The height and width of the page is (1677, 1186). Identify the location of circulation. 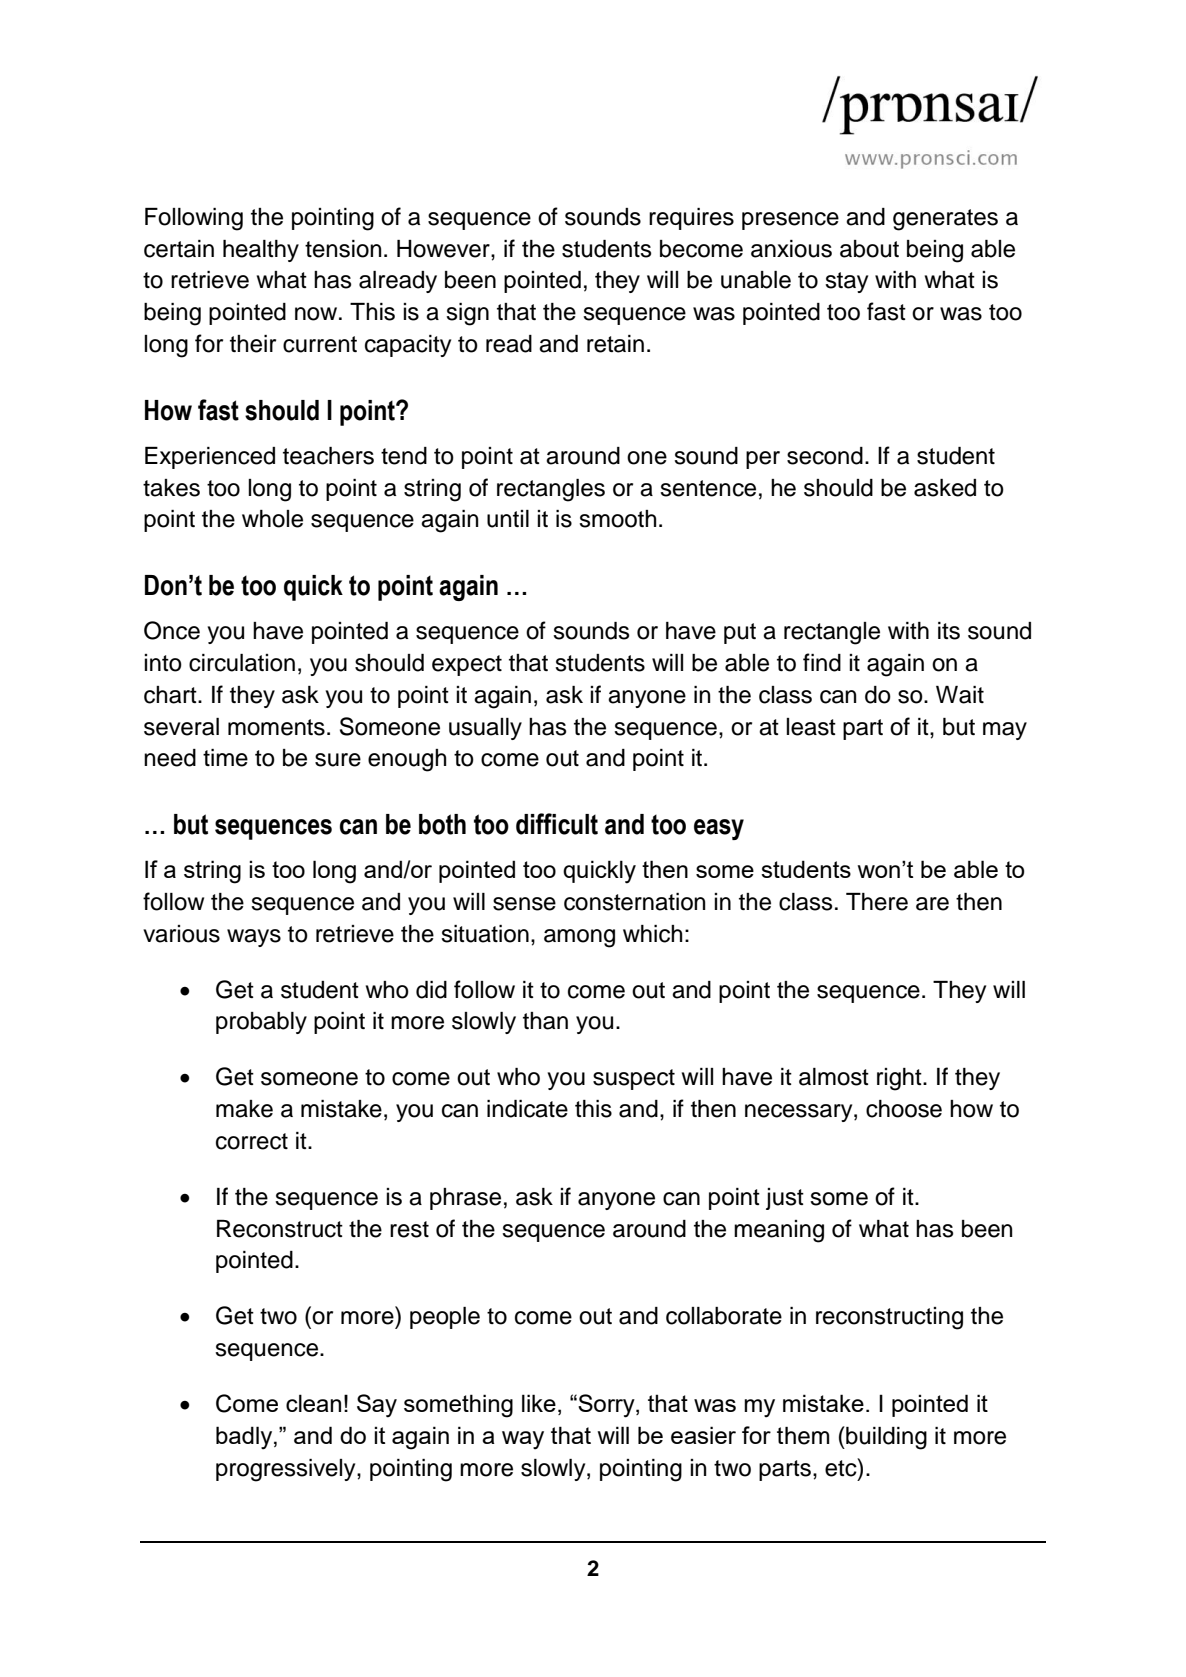
(242, 663).
